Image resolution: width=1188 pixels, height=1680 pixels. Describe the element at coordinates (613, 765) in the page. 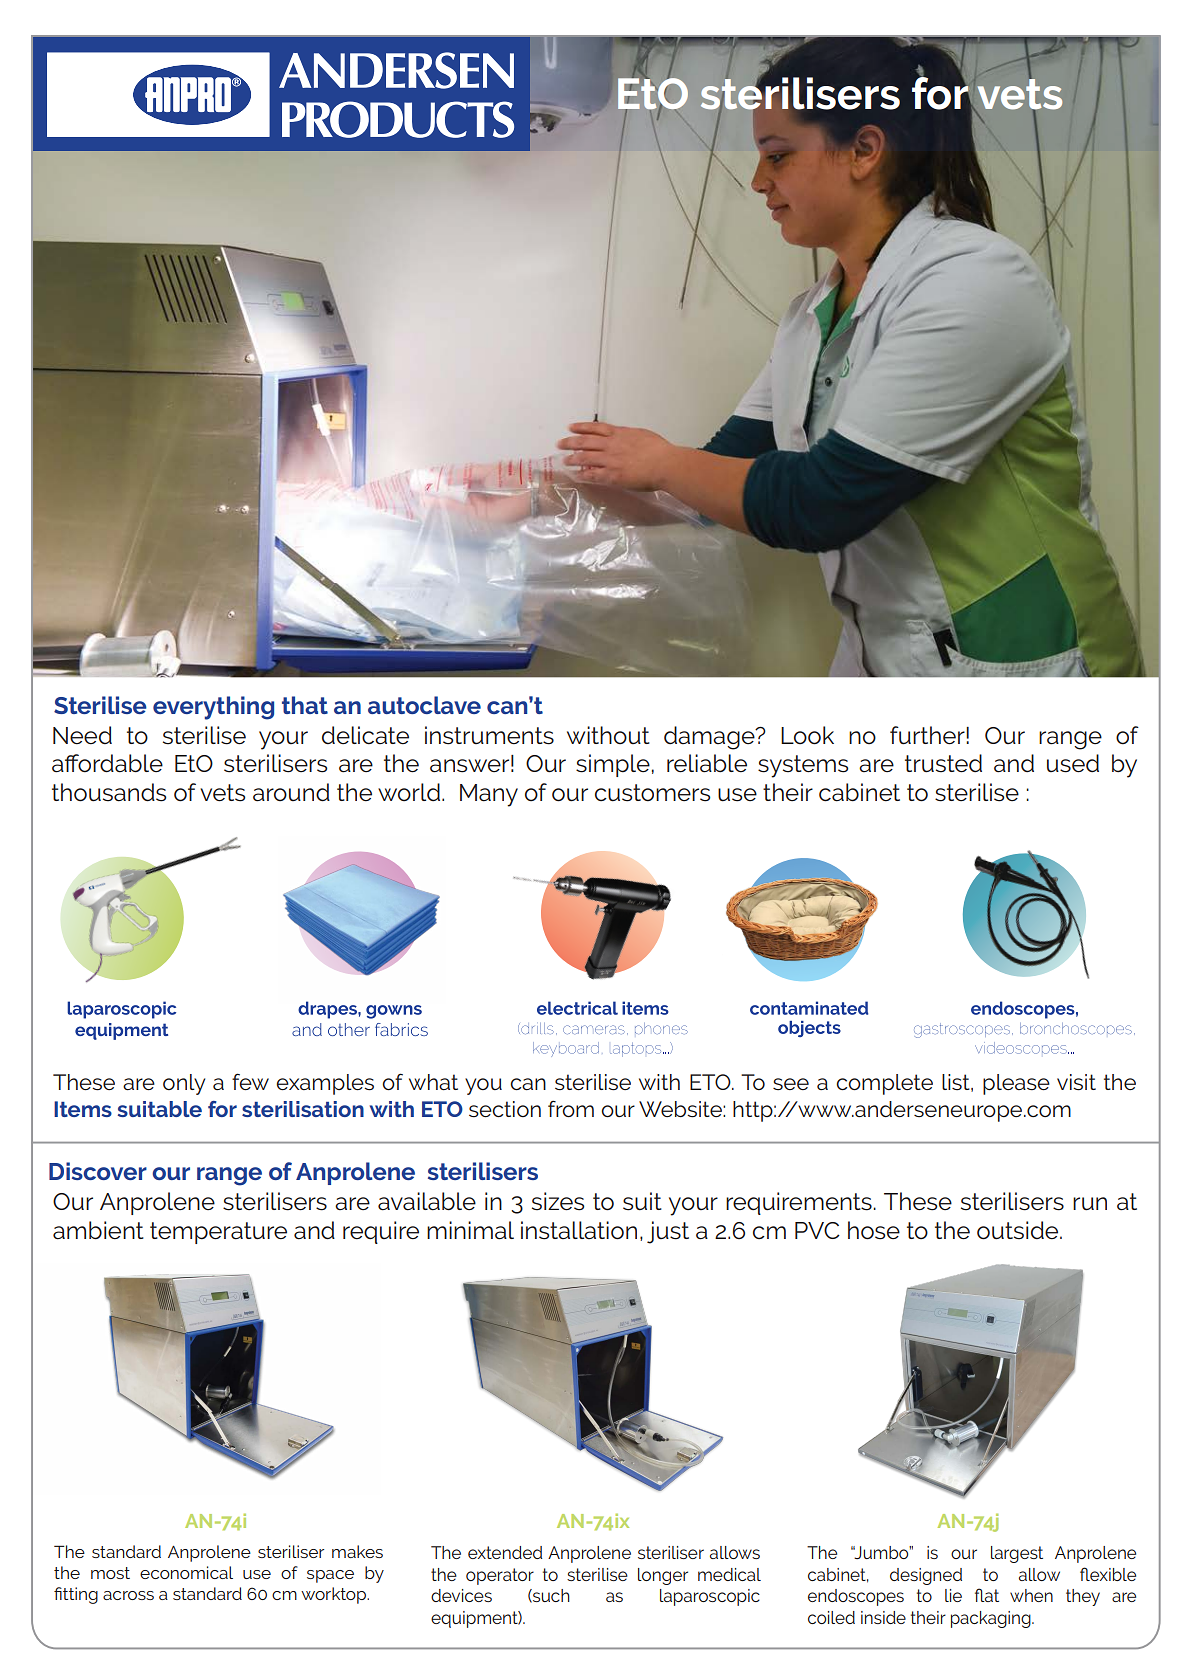

I see `simple` at that location.
